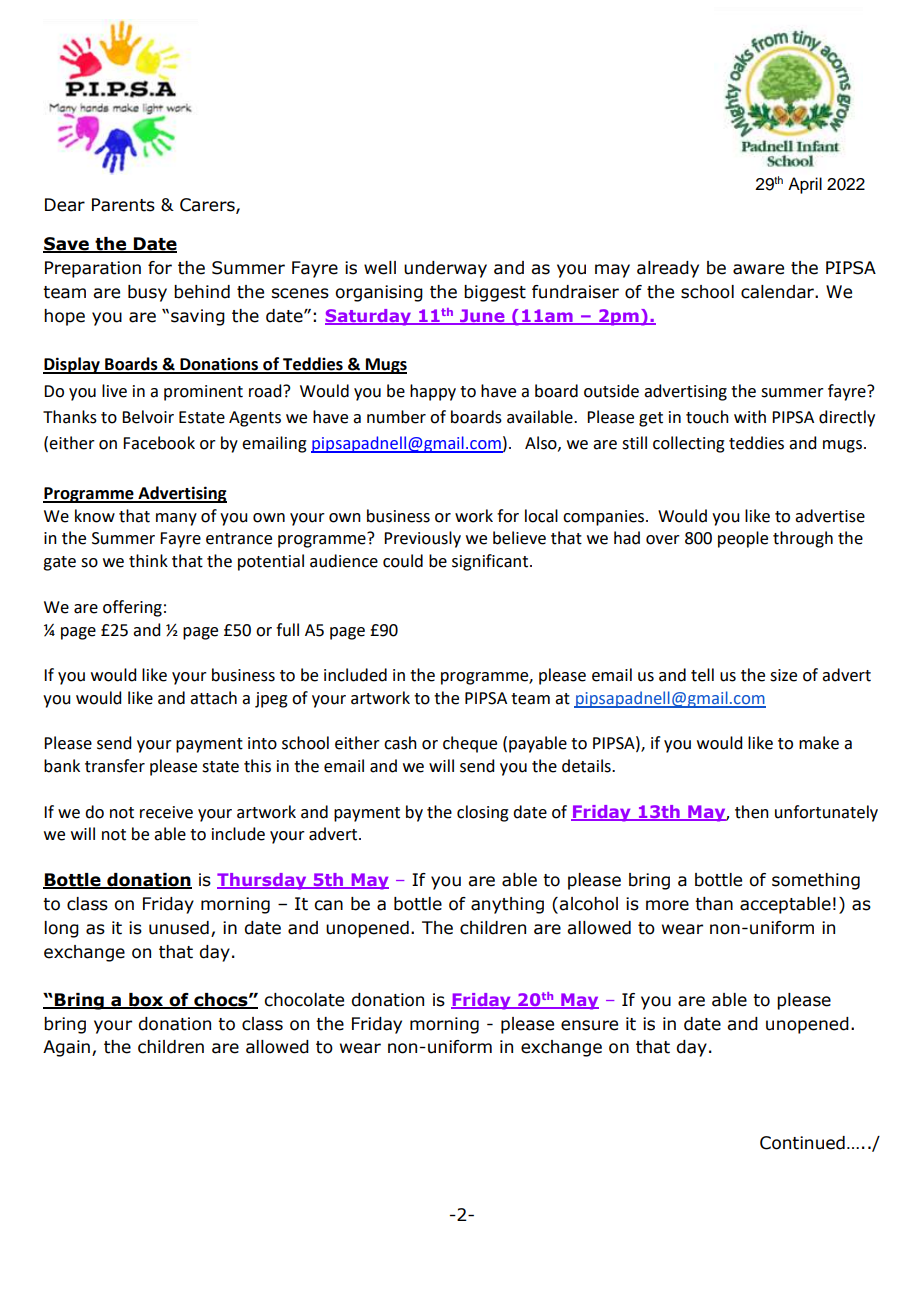 This screenshot has height=1308, width=924. Describe the element at coordinates (445, 269) in the screenshot. I see `underway` at that location.
